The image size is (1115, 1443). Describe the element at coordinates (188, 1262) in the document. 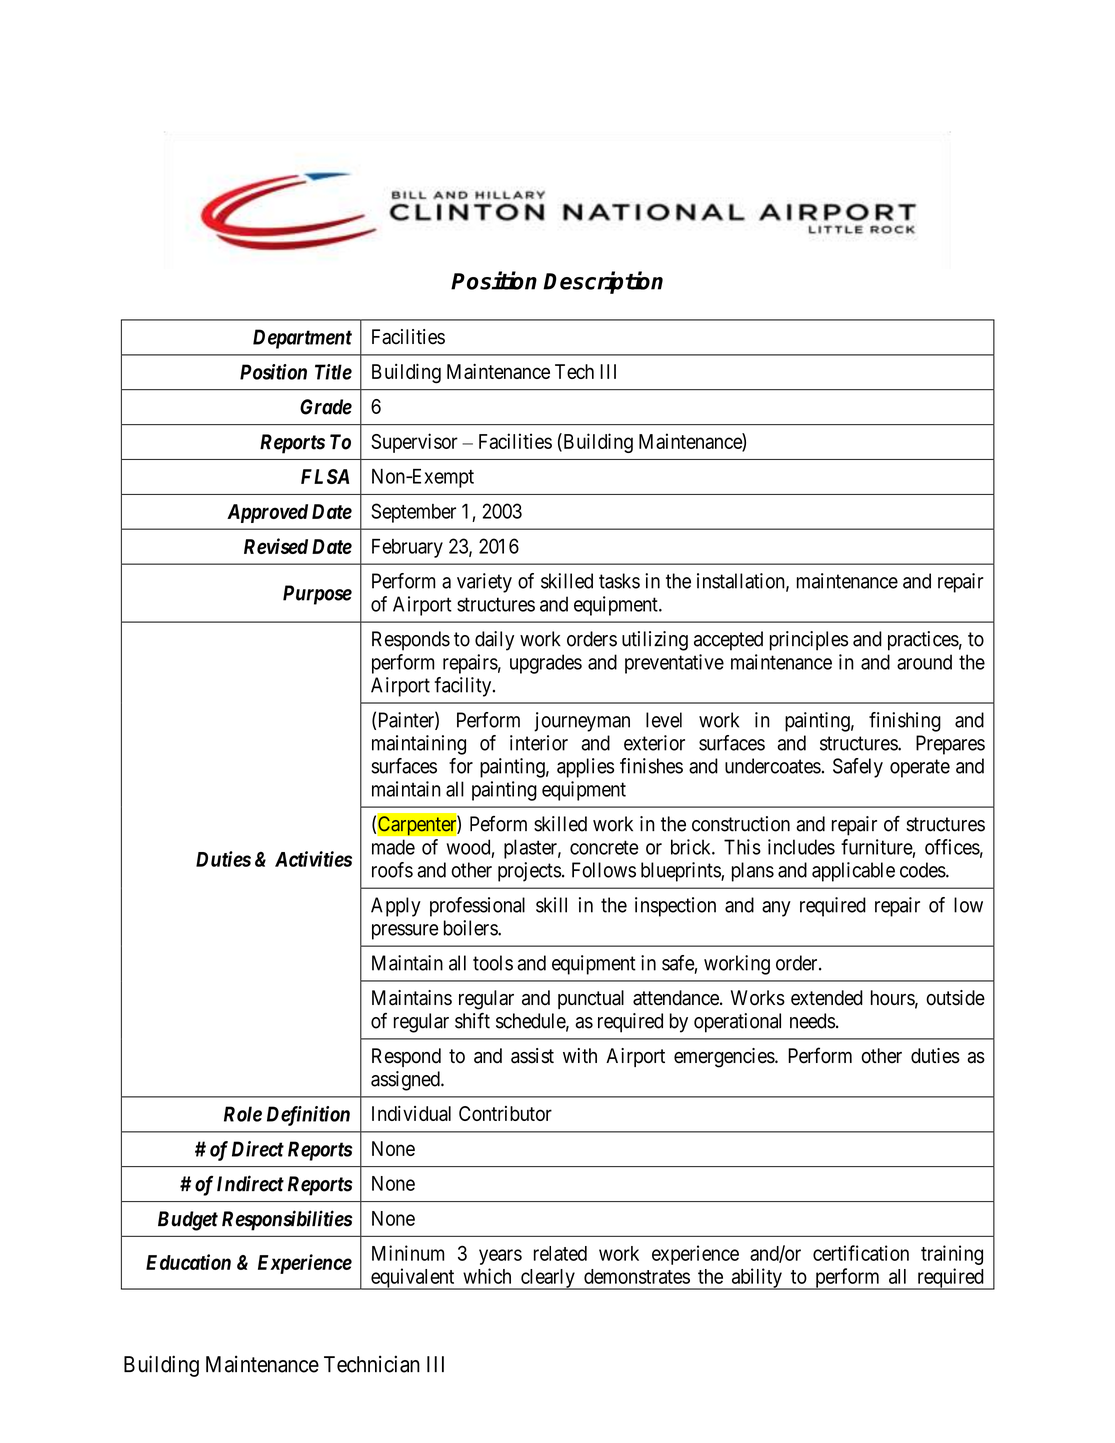

I see `Education` at that location.
